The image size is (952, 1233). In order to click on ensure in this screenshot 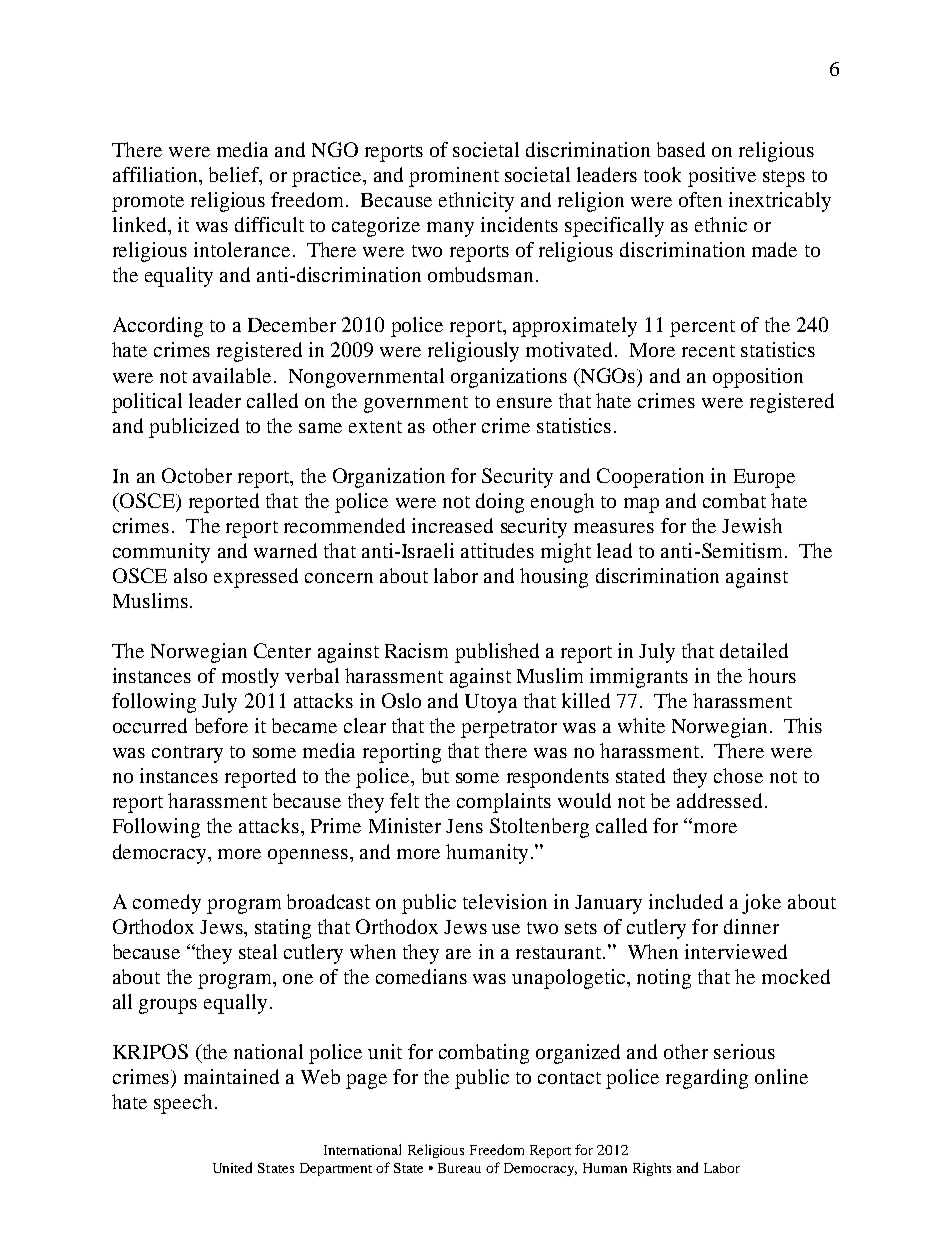, I will do `click(524, 403)`.
